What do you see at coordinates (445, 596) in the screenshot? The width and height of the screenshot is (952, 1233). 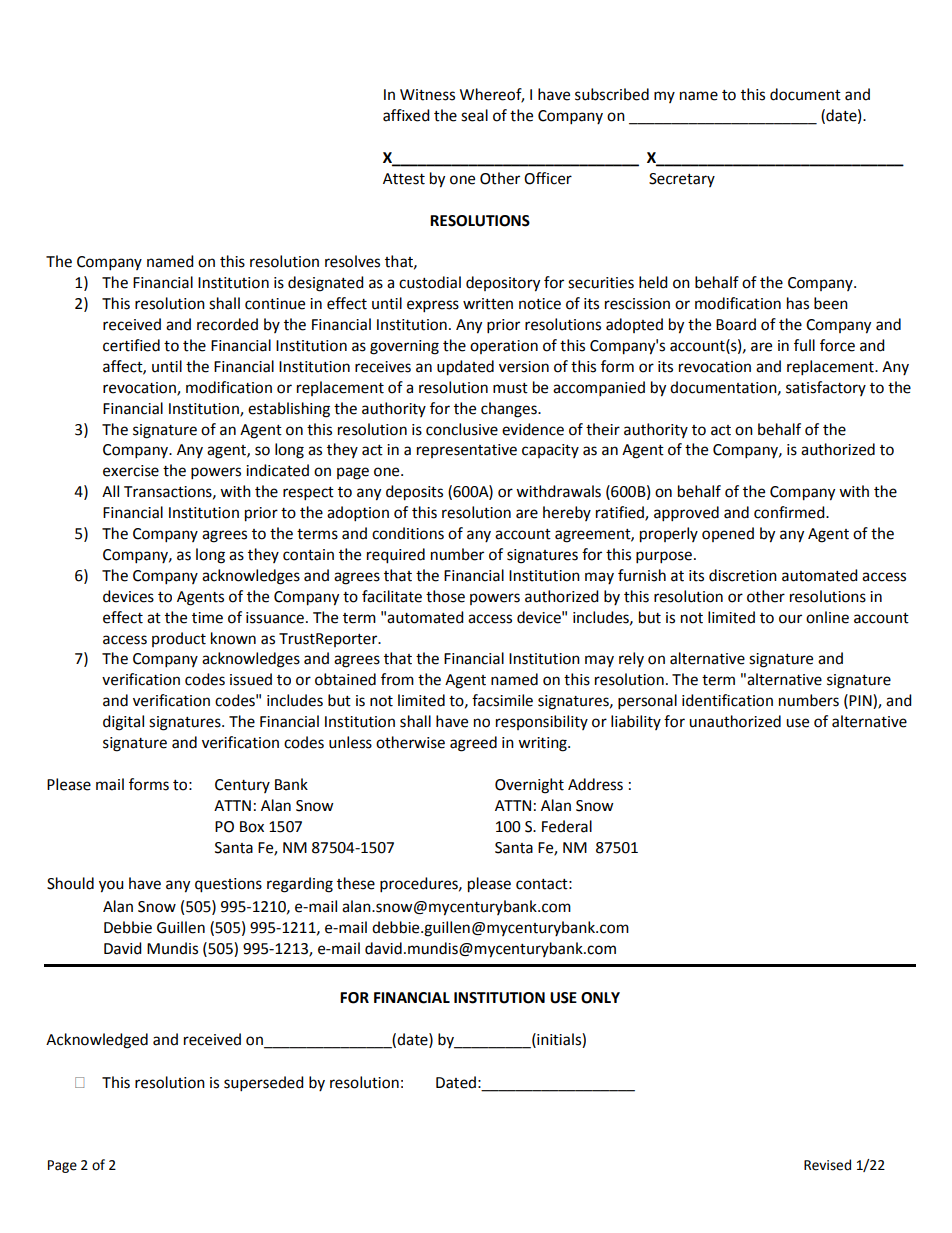 I see `those` at bounding box center [445, 596].
